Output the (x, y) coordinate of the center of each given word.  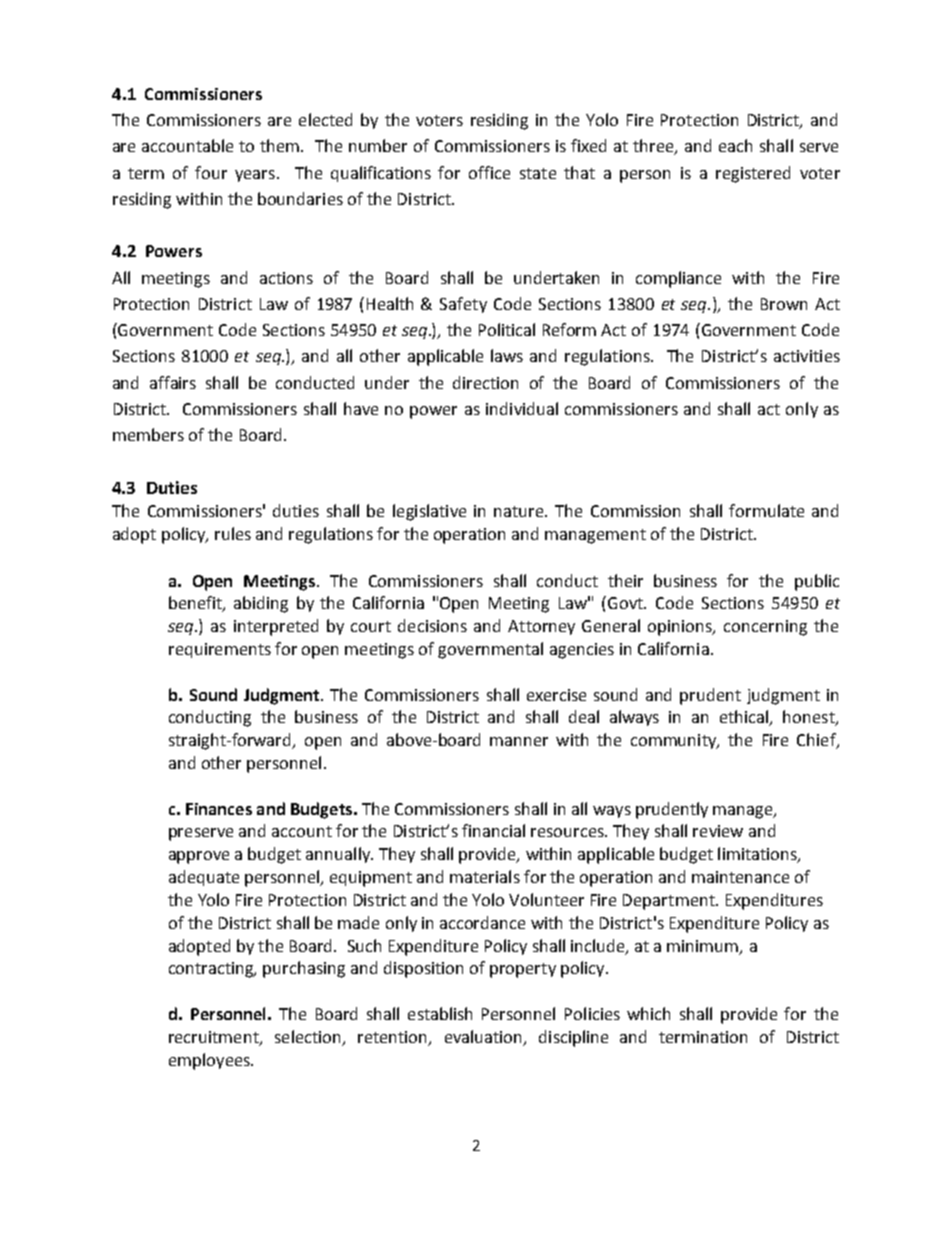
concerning (765, 628)
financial (493, 830)
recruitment (215, 1038)
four (211, 172)
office (489, 172)
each (735, 145)
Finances (219, 809)
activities (807, 356)
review (718, 831)
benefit (196, 604)
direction (485, 382)
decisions (432, 625)
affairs (173, 382)
